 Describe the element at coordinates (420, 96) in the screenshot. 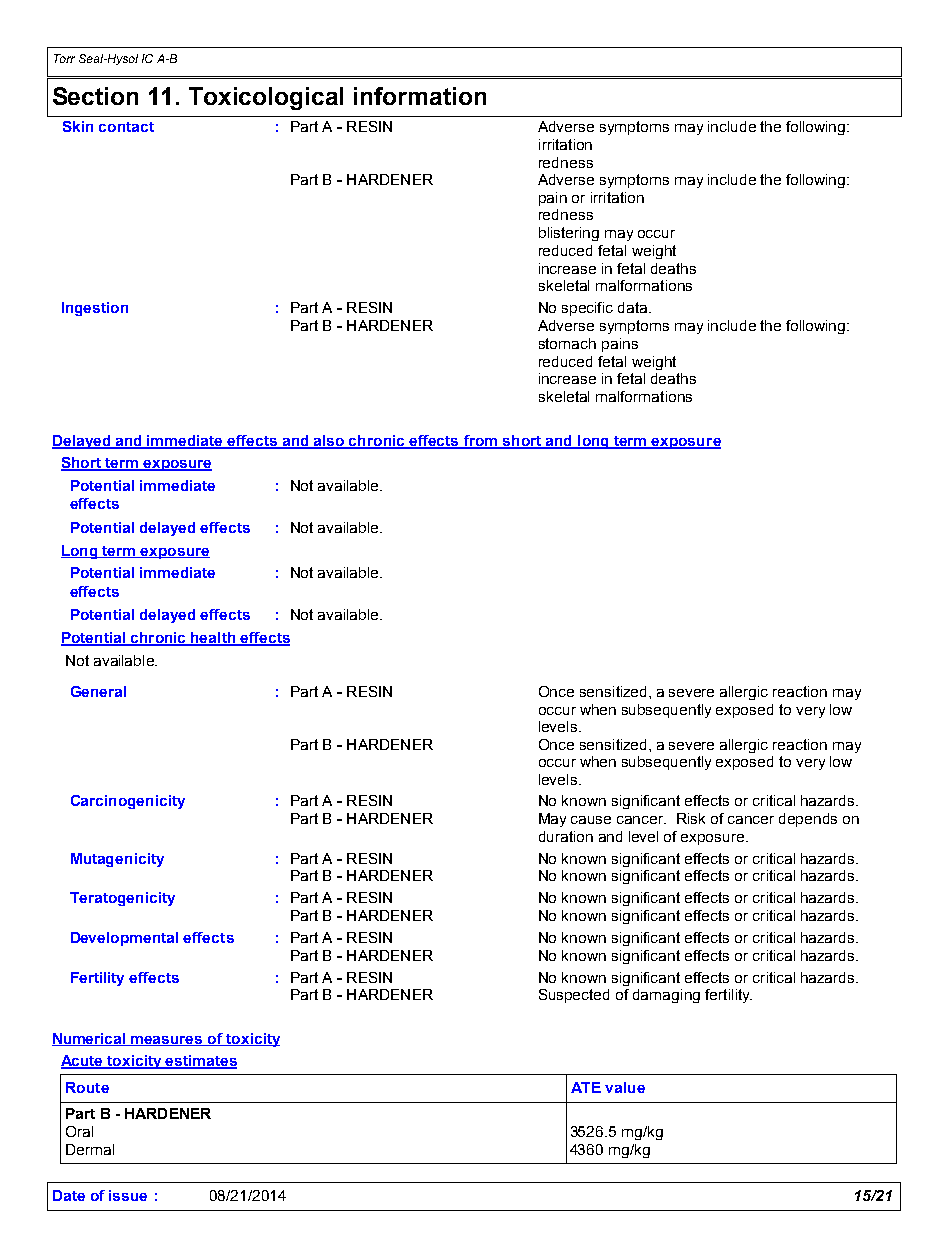

I see `information` at that location.
